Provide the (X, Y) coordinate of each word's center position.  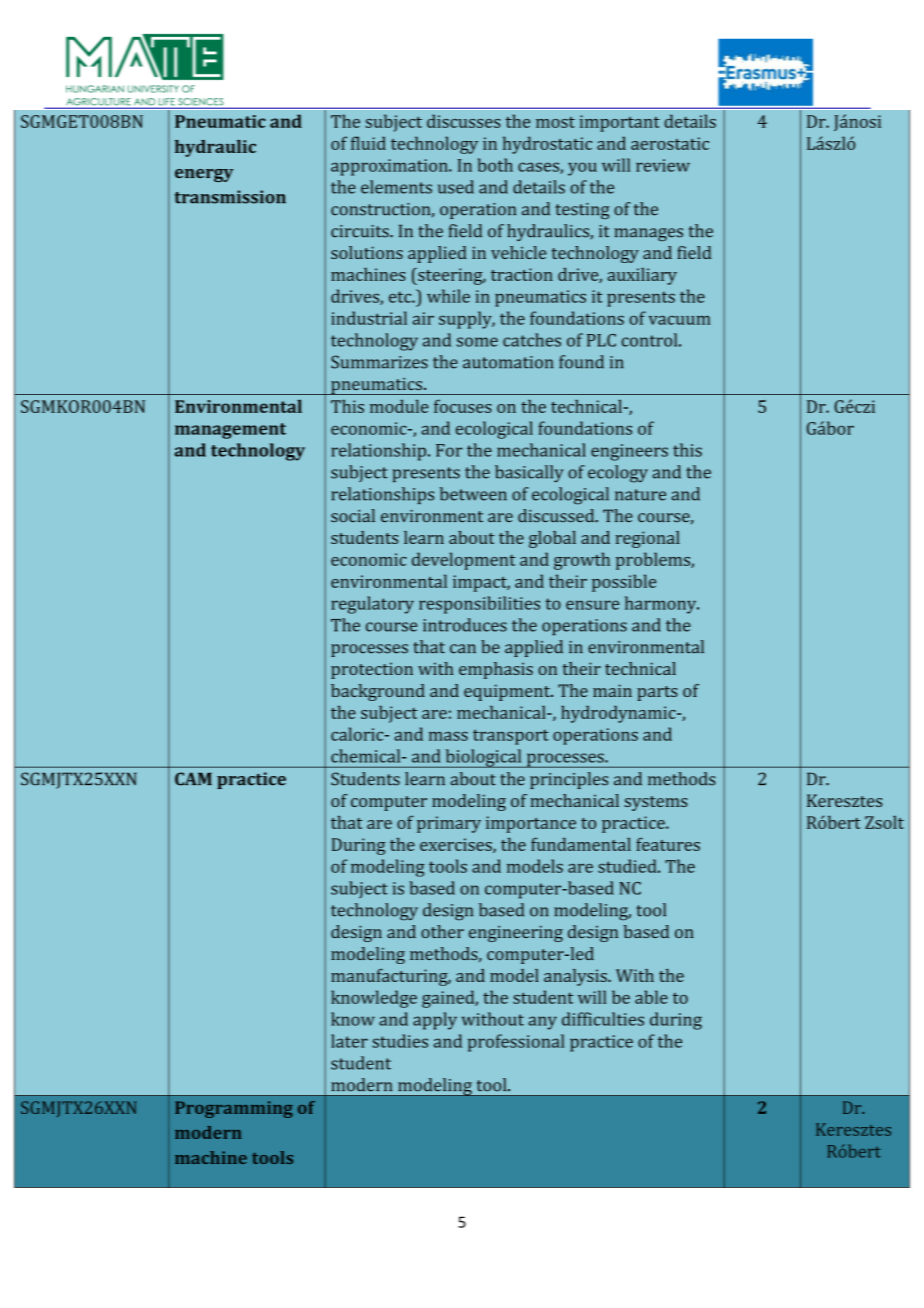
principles (569, 780)
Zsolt (884, 822)
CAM (193, 779)
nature (640, 495)
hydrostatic (547, 145)
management (230, 431)
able (651, 997)
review (663, 165)
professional (516, 1043)
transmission (230, 197)
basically (529, 473)
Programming (234, 1109)
